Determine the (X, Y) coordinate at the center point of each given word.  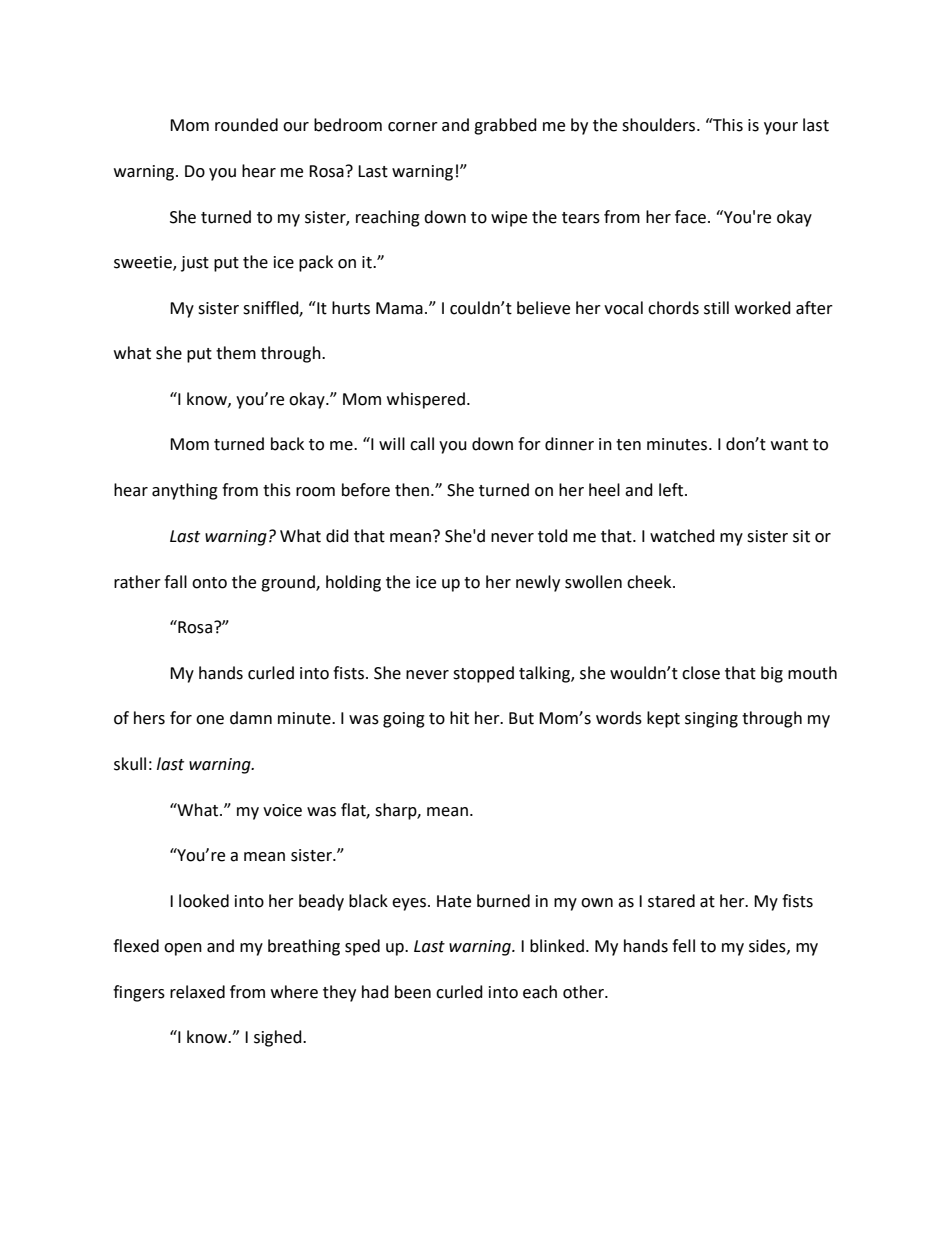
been (413, 992)
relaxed (197, 992)
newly (538, 583)
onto (209, 583)
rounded (246, 125)
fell (683, 946)
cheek (650, 582)
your (781, 128)
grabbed (505, 126)
